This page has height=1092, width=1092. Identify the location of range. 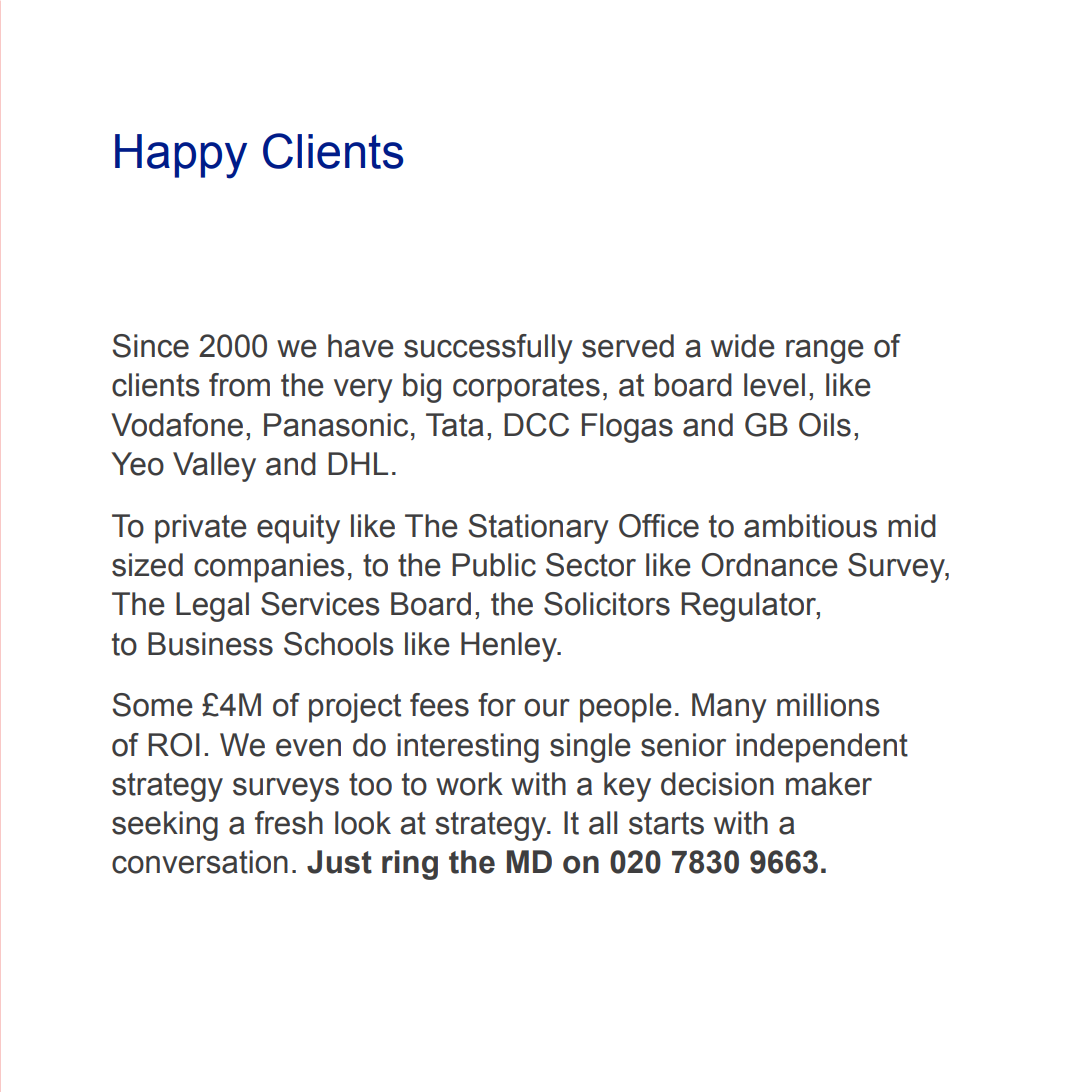
(825, 352).
